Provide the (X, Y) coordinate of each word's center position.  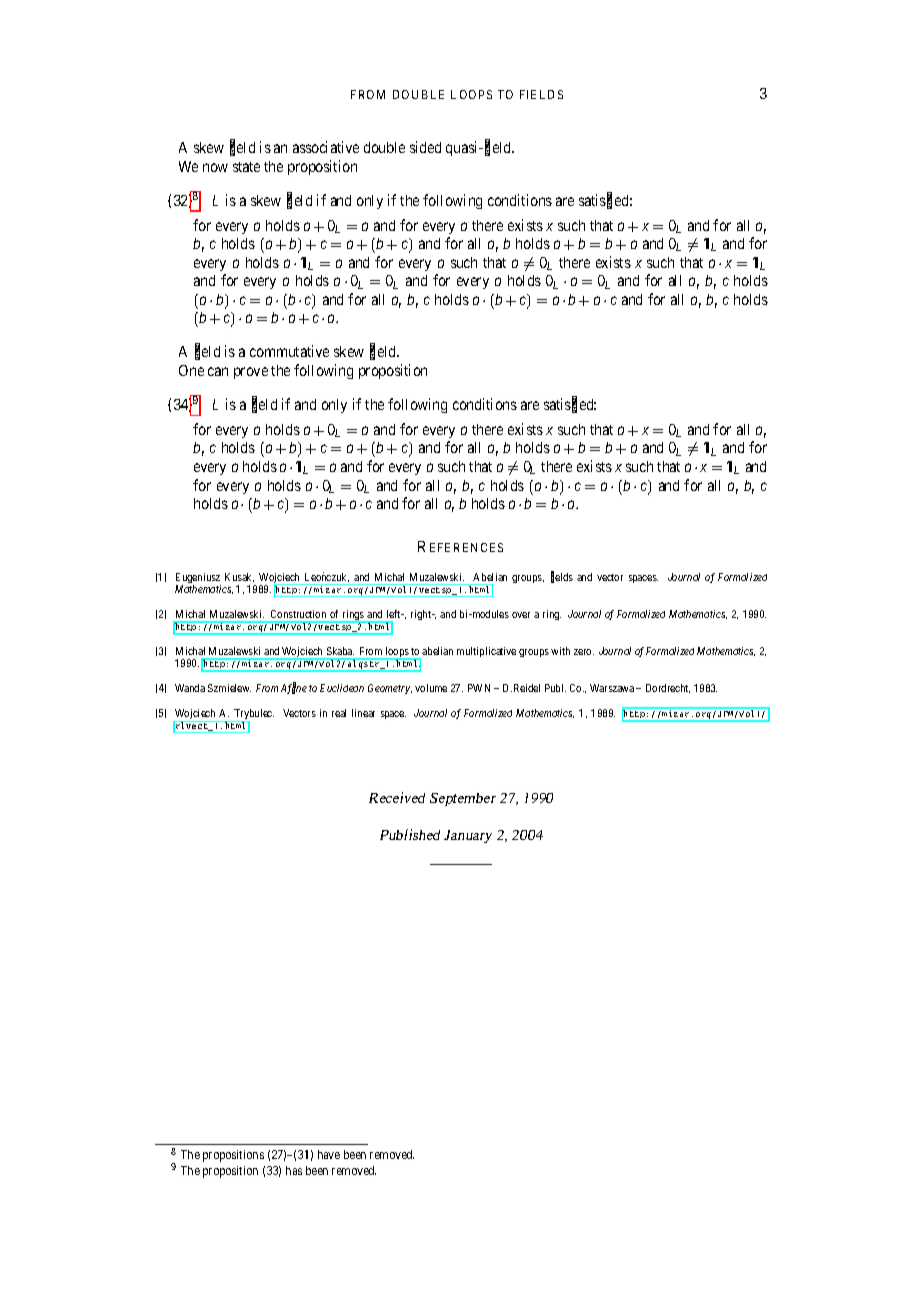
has (294, 1170)
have (329, 1154)
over (521, 615)
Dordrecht (668, 688)
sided (425, 147)
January (468, 836)
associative (326, 147)
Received (397, 797)
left (395, 614)
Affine (294, 688)
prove (251, 373)
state (246, 167)
